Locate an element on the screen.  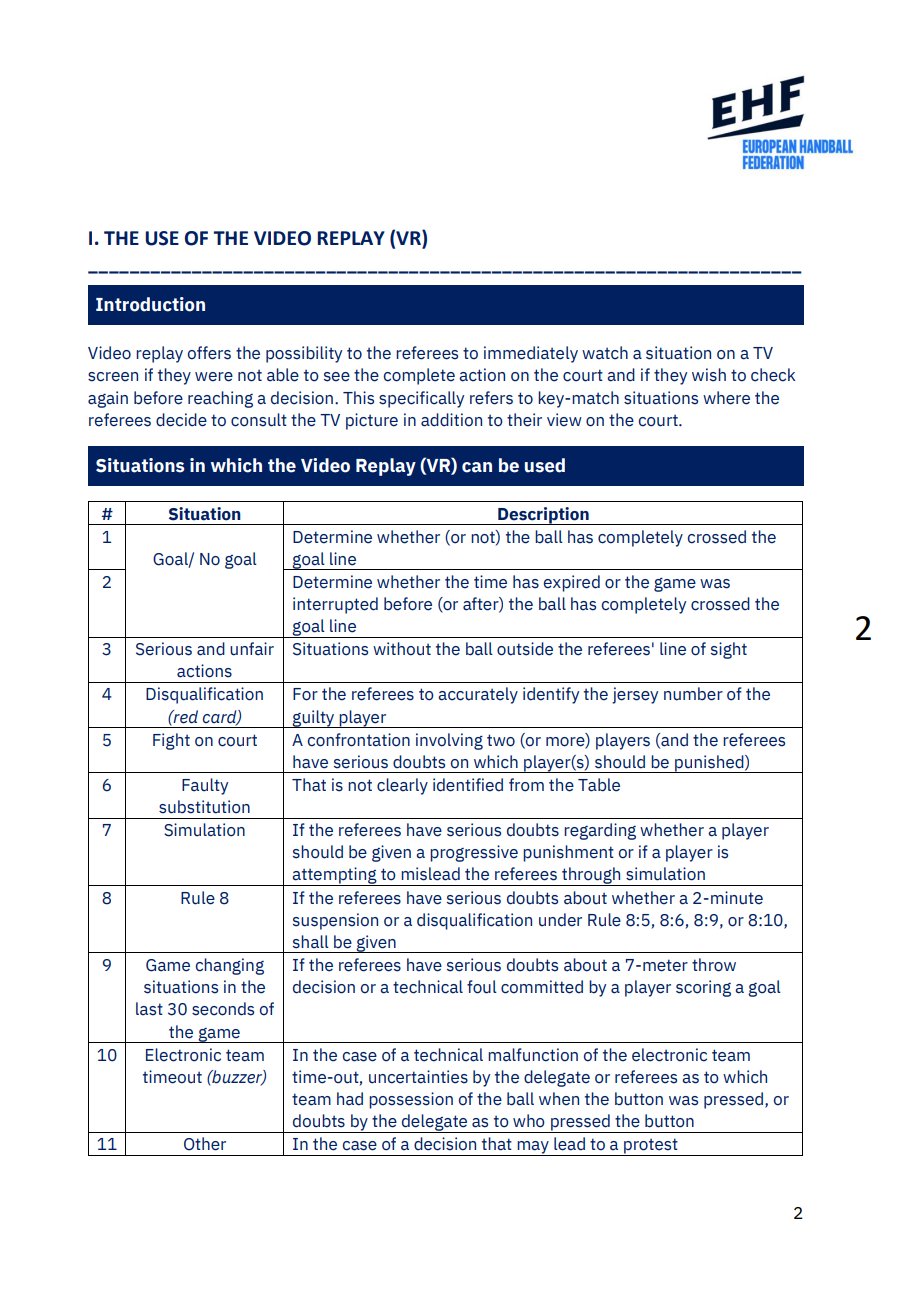
expired is located at coordinates (572, 583).
